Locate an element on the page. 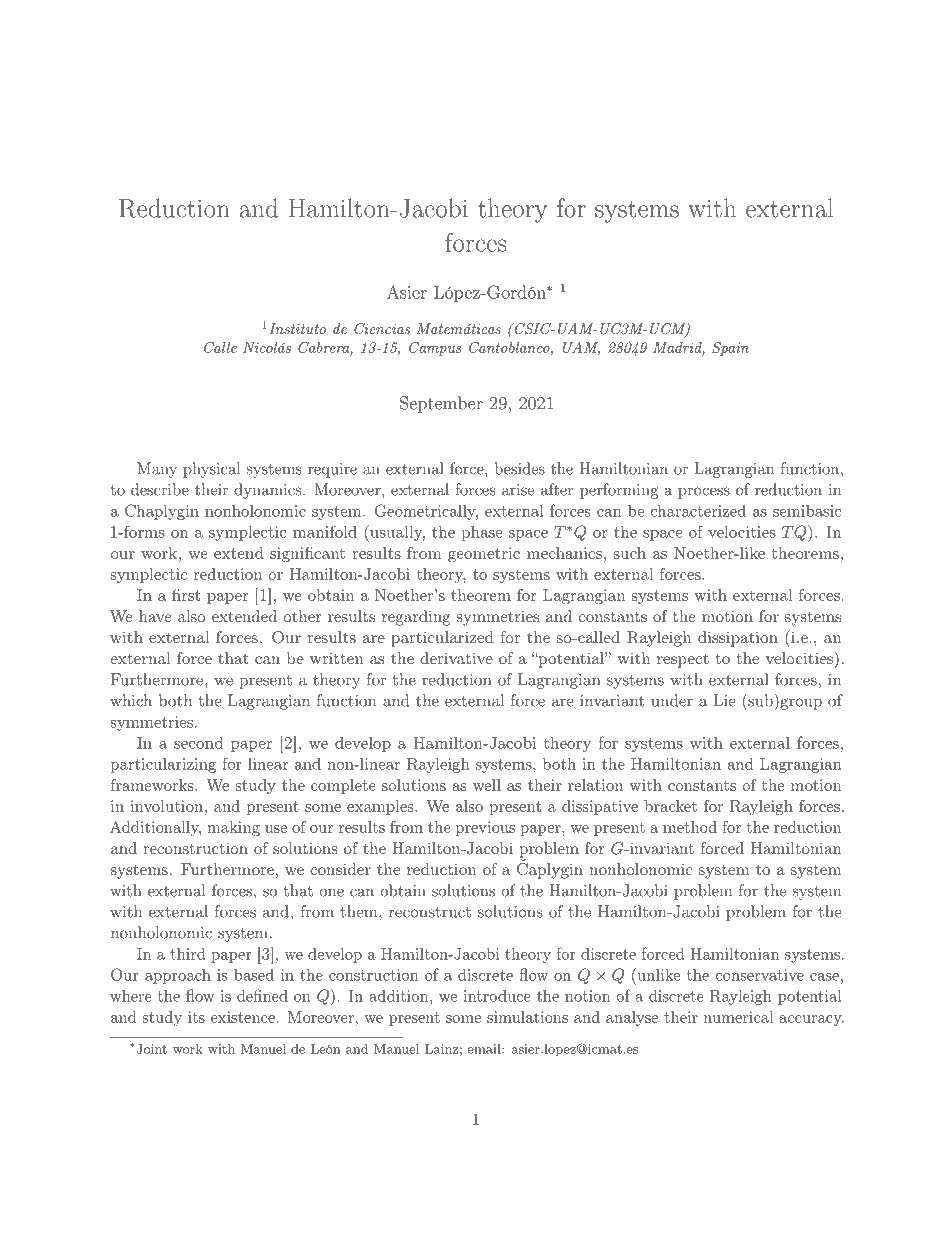  which is located at coordinates (131, 700).
